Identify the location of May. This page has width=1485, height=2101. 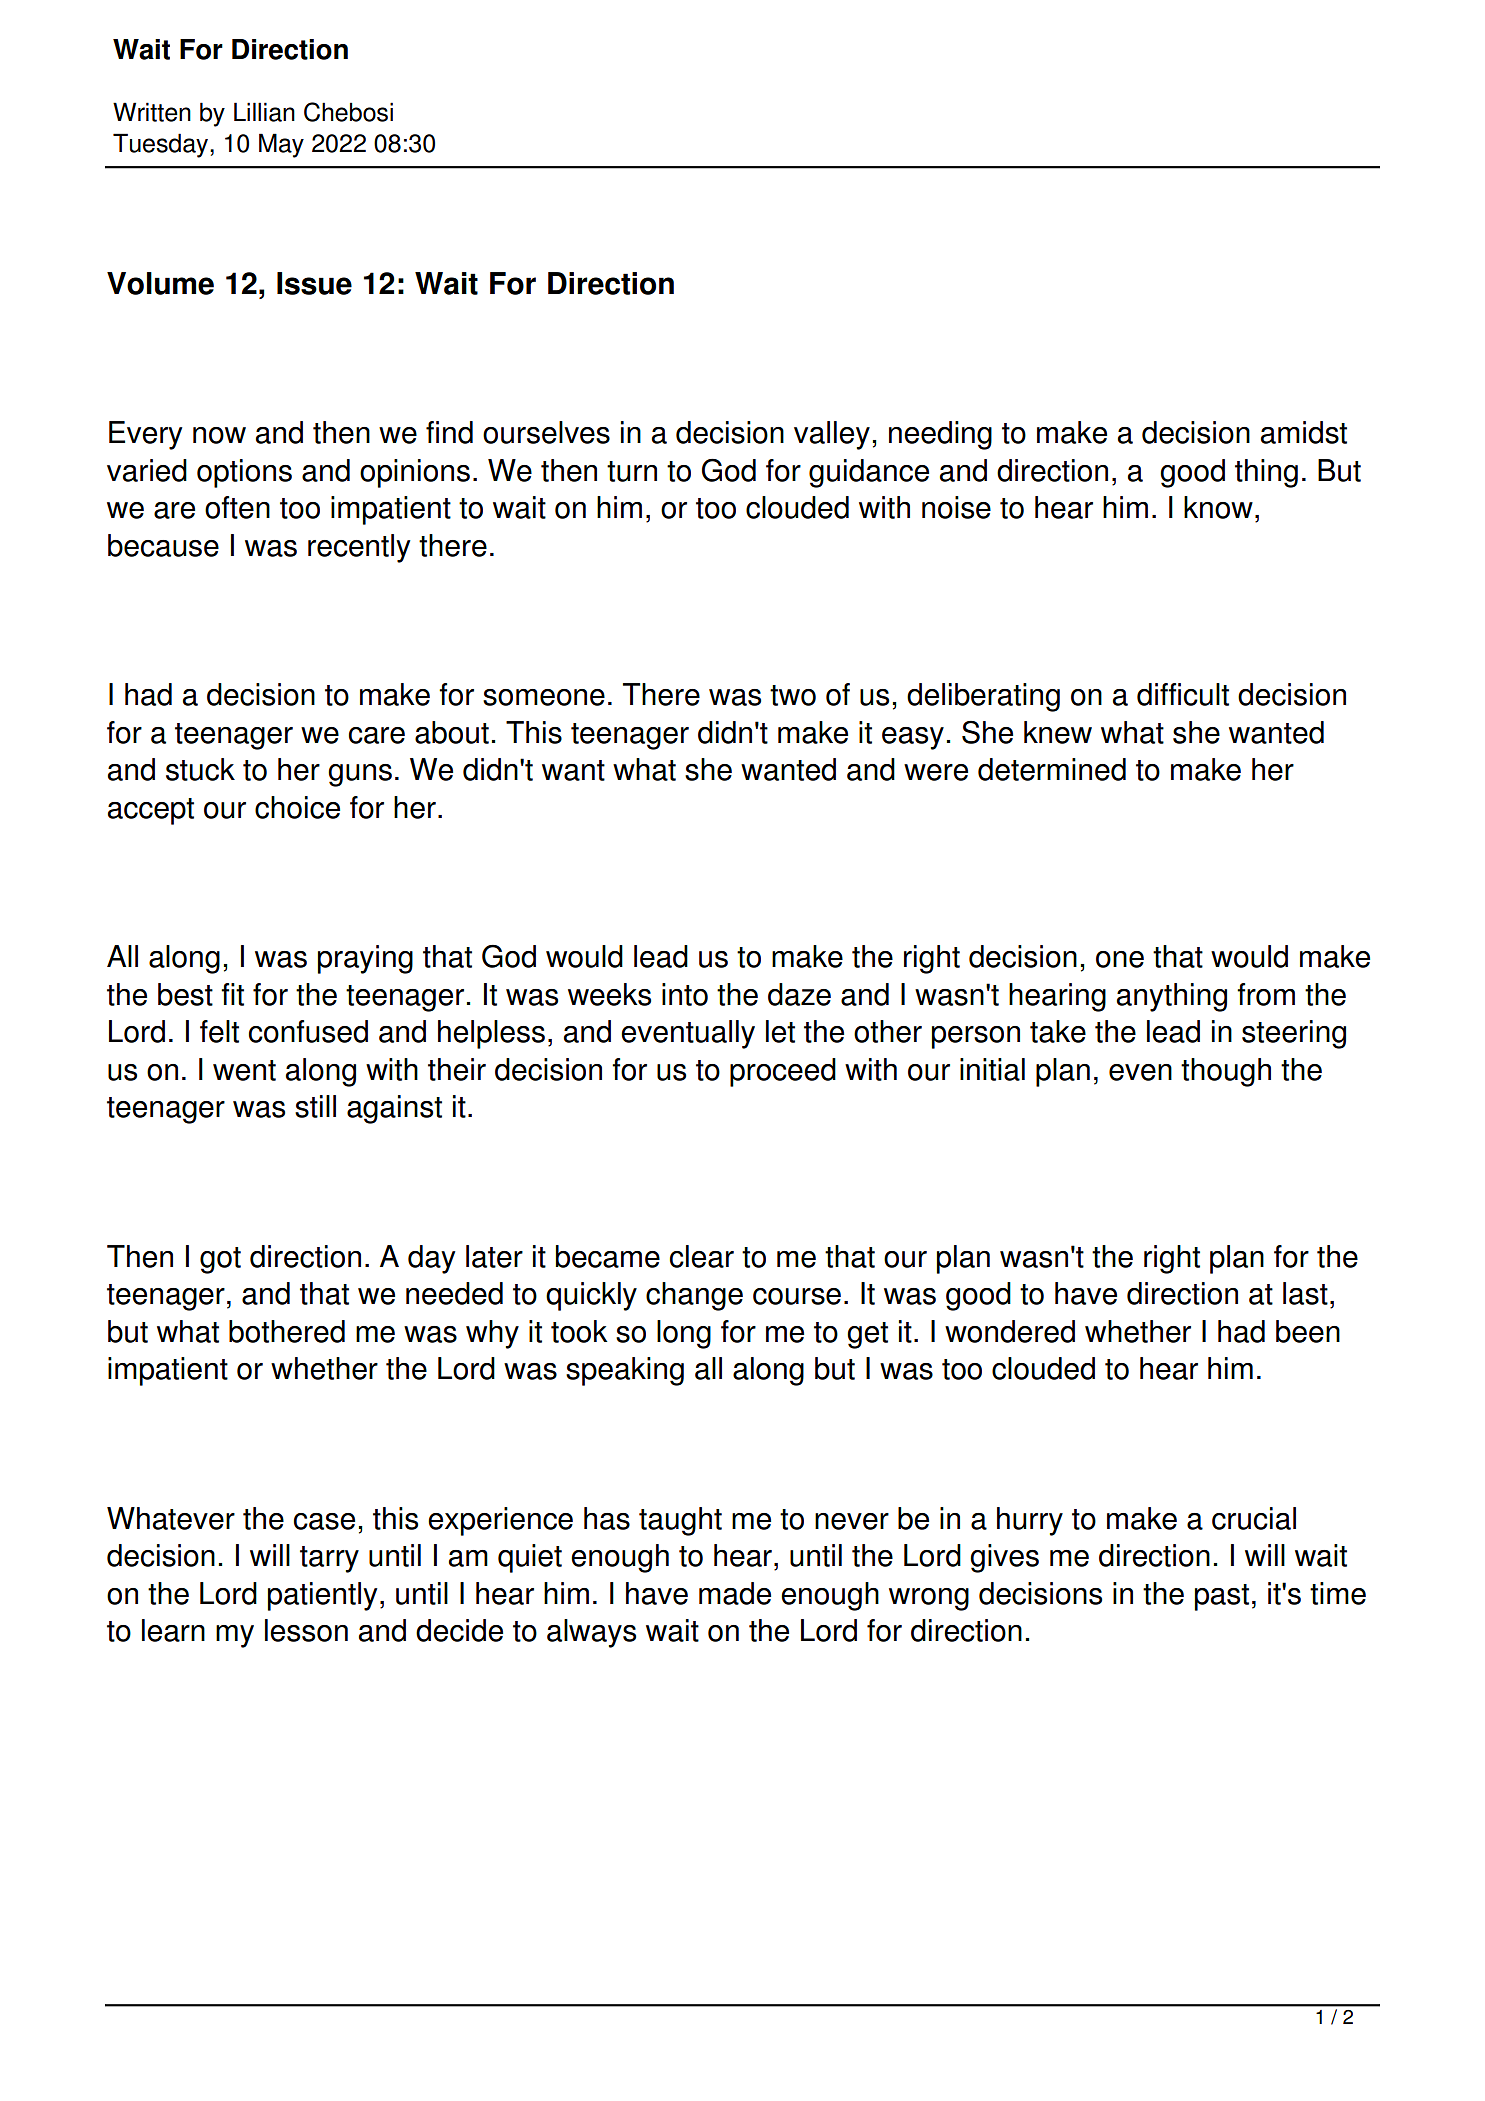
(281, 145).
